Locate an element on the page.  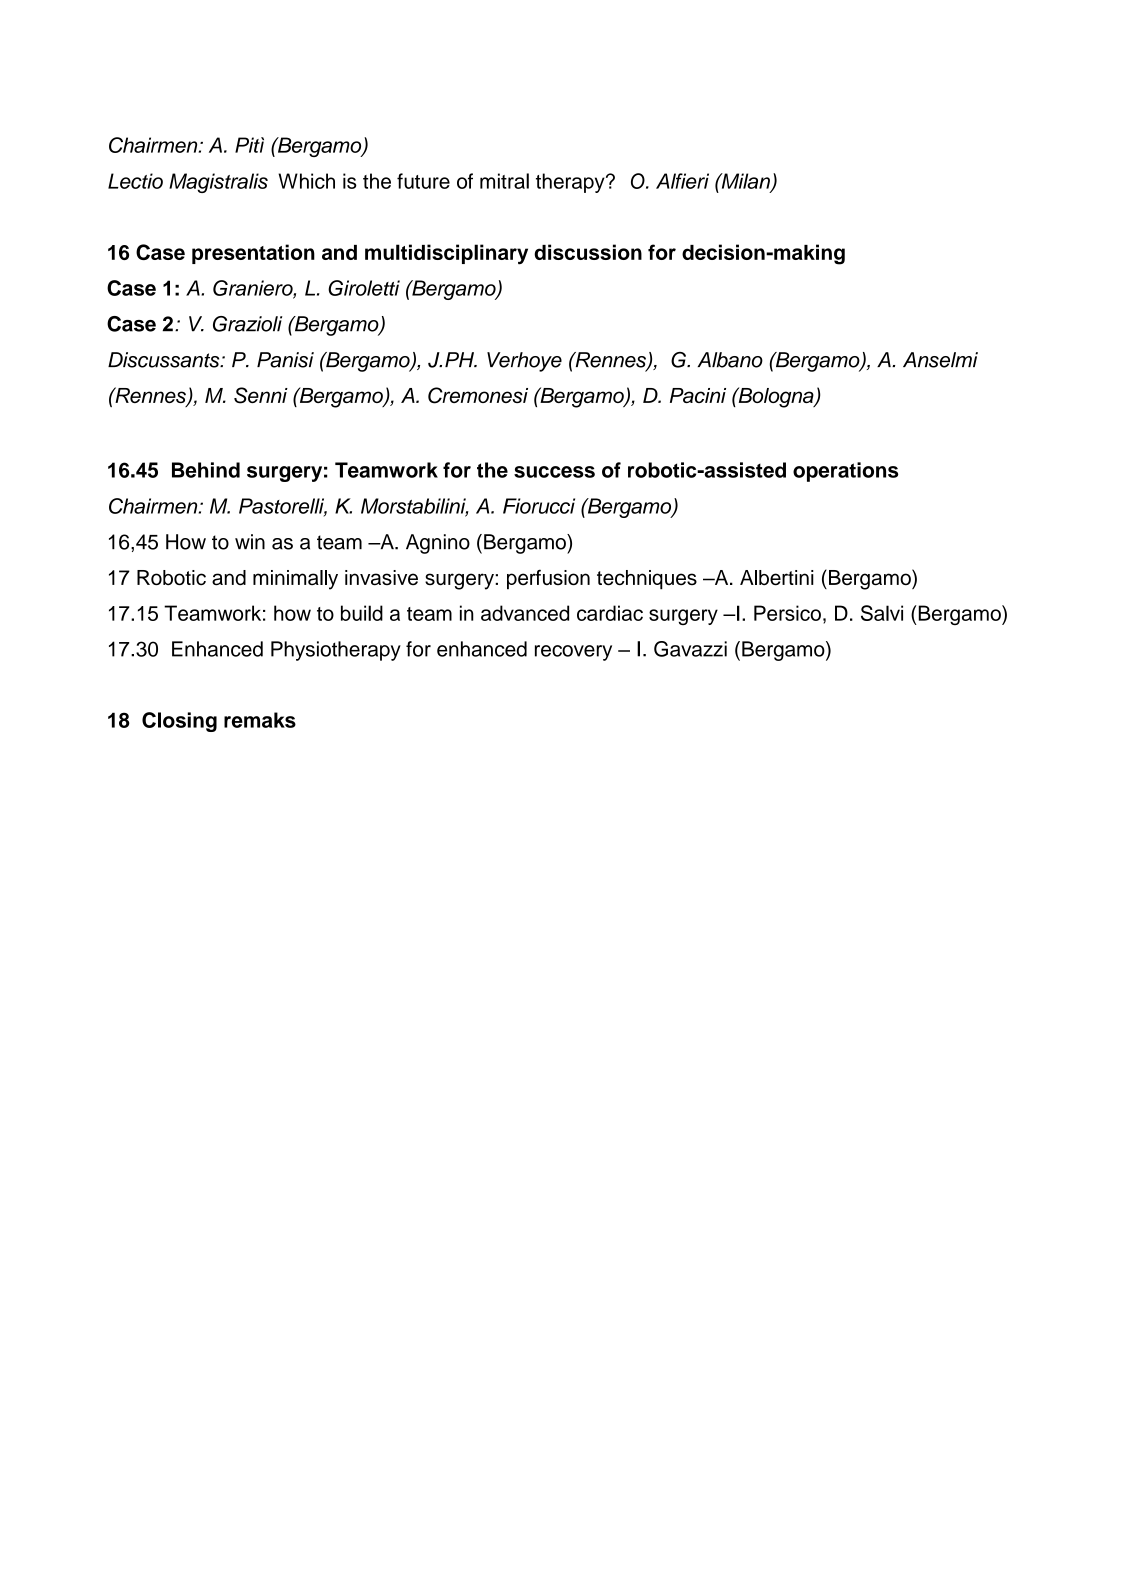
Closing is located at coordinates (179, 722).
